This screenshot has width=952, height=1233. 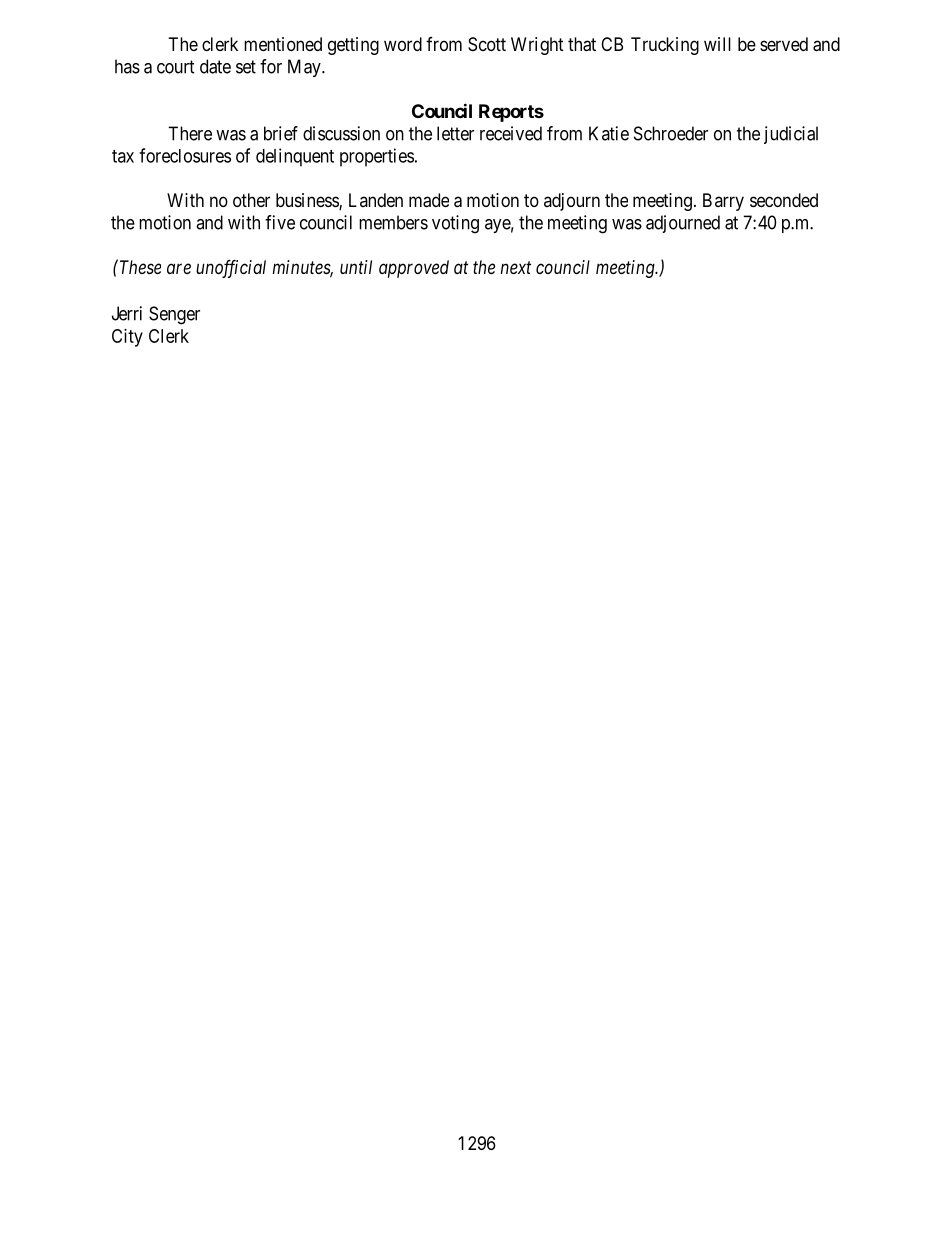 What do you see at coordinates (487, 44) in the screenshot?
I see `Scott` at bounding box center [487, 44].
